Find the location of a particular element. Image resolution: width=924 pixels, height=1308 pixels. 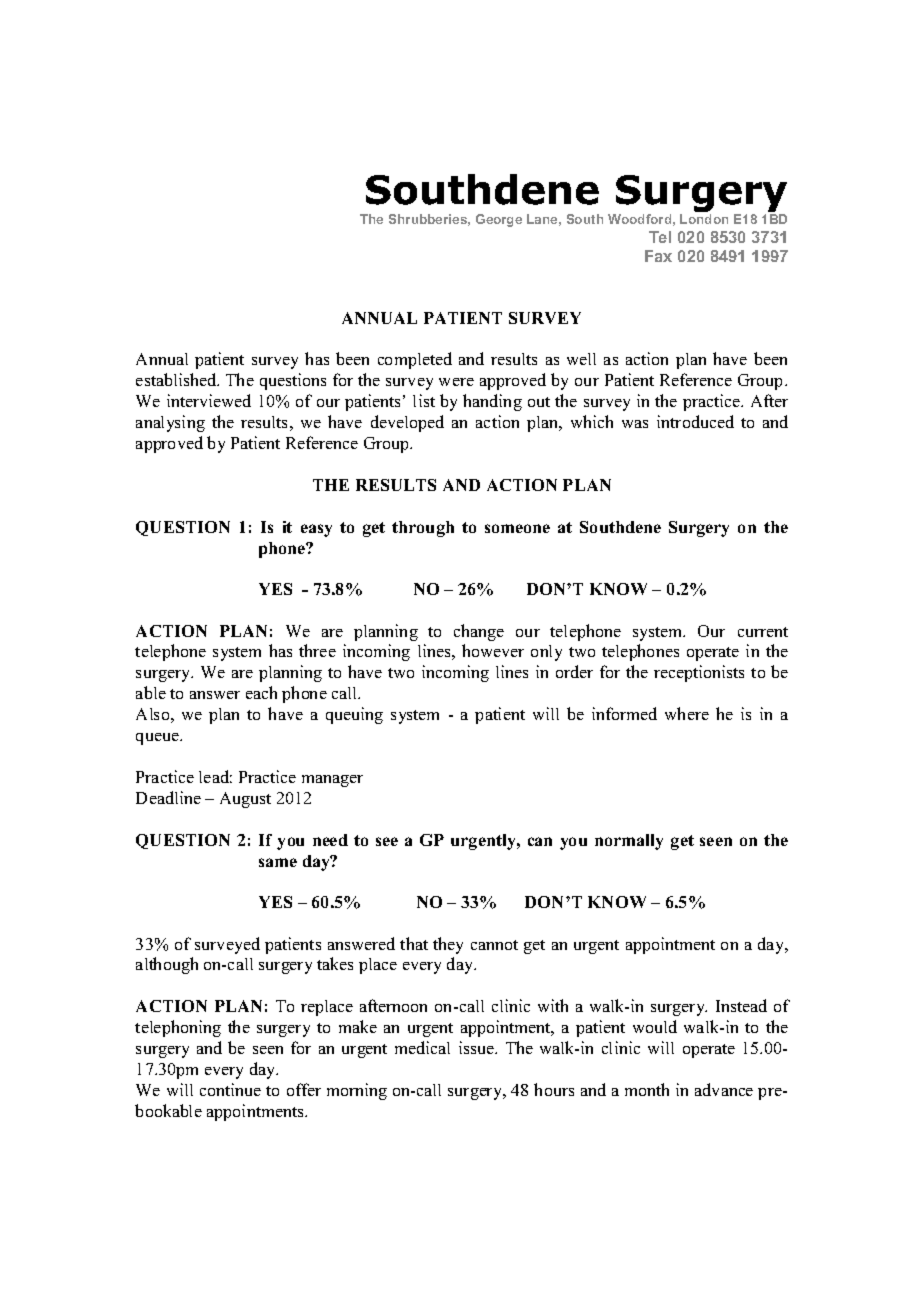

continue is located at coordinates (230, 1089).
